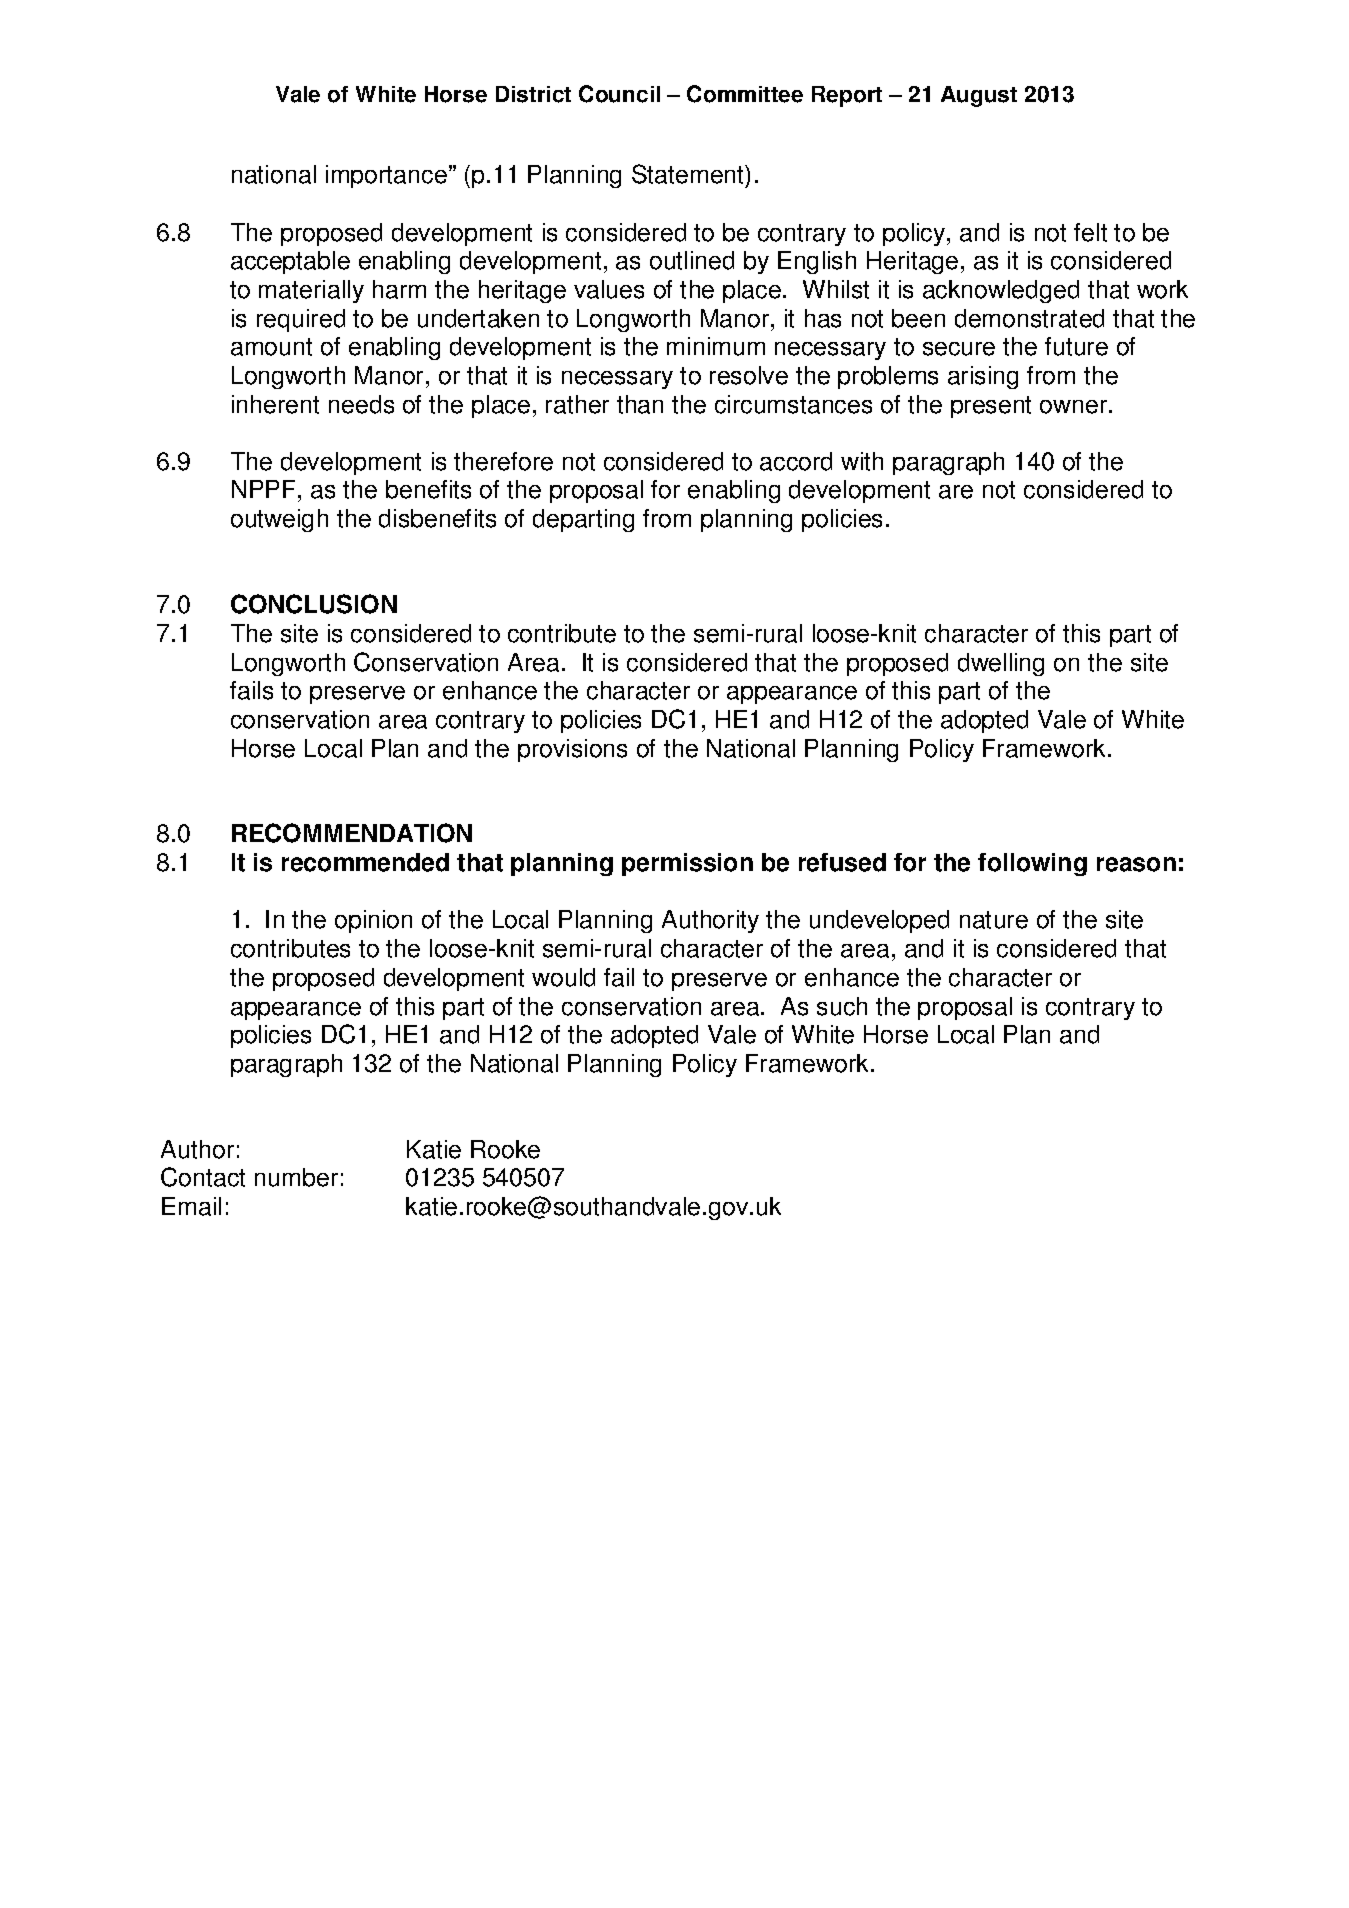  I want to click on importance, so click(388, 176).
